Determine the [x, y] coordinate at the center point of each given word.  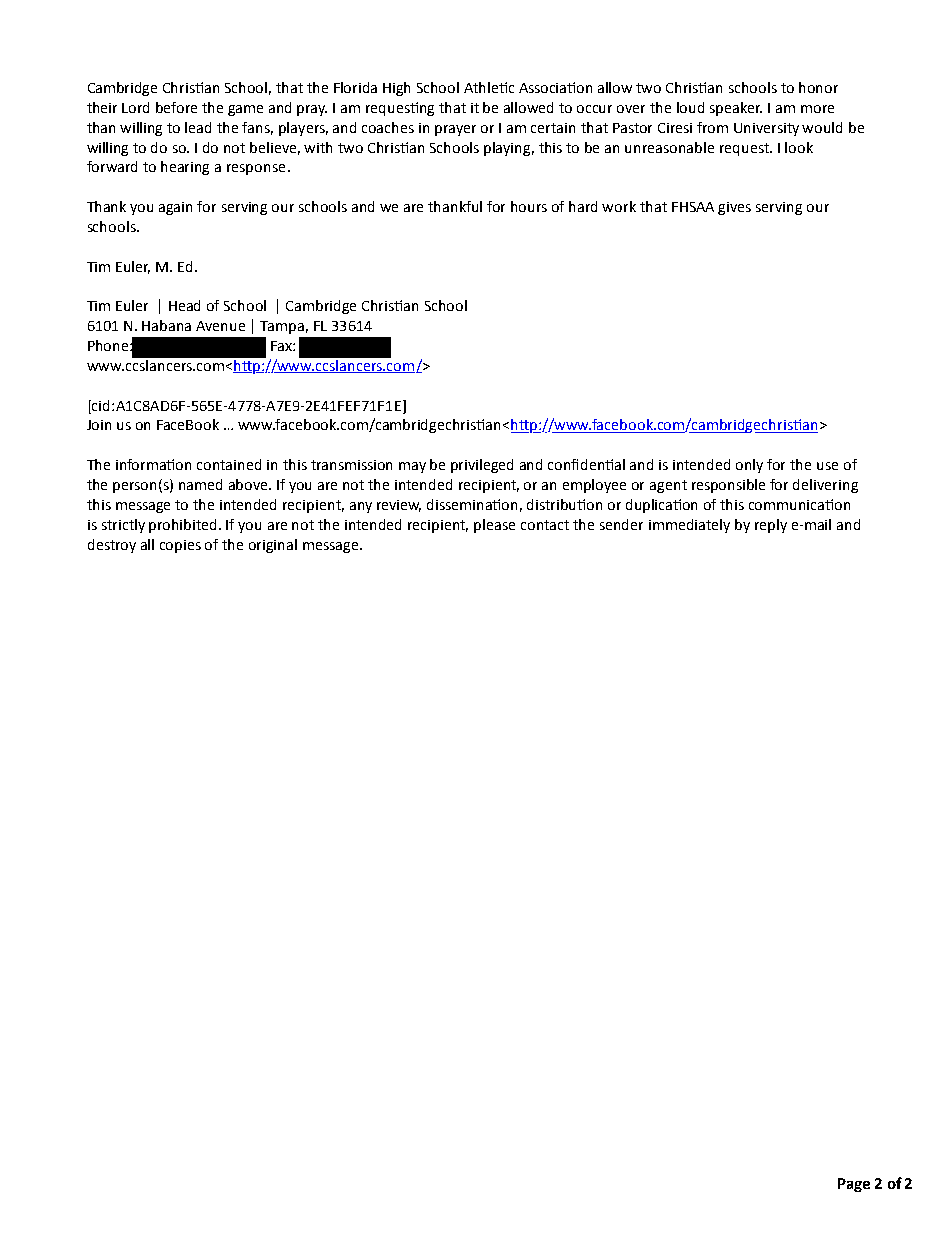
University [766, 129]
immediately [689, 526]
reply [771, 526]
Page [854, 1185]
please [494, 526]
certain [553, 128]
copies [180, 546]
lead [198, 127]
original [273, 546]
